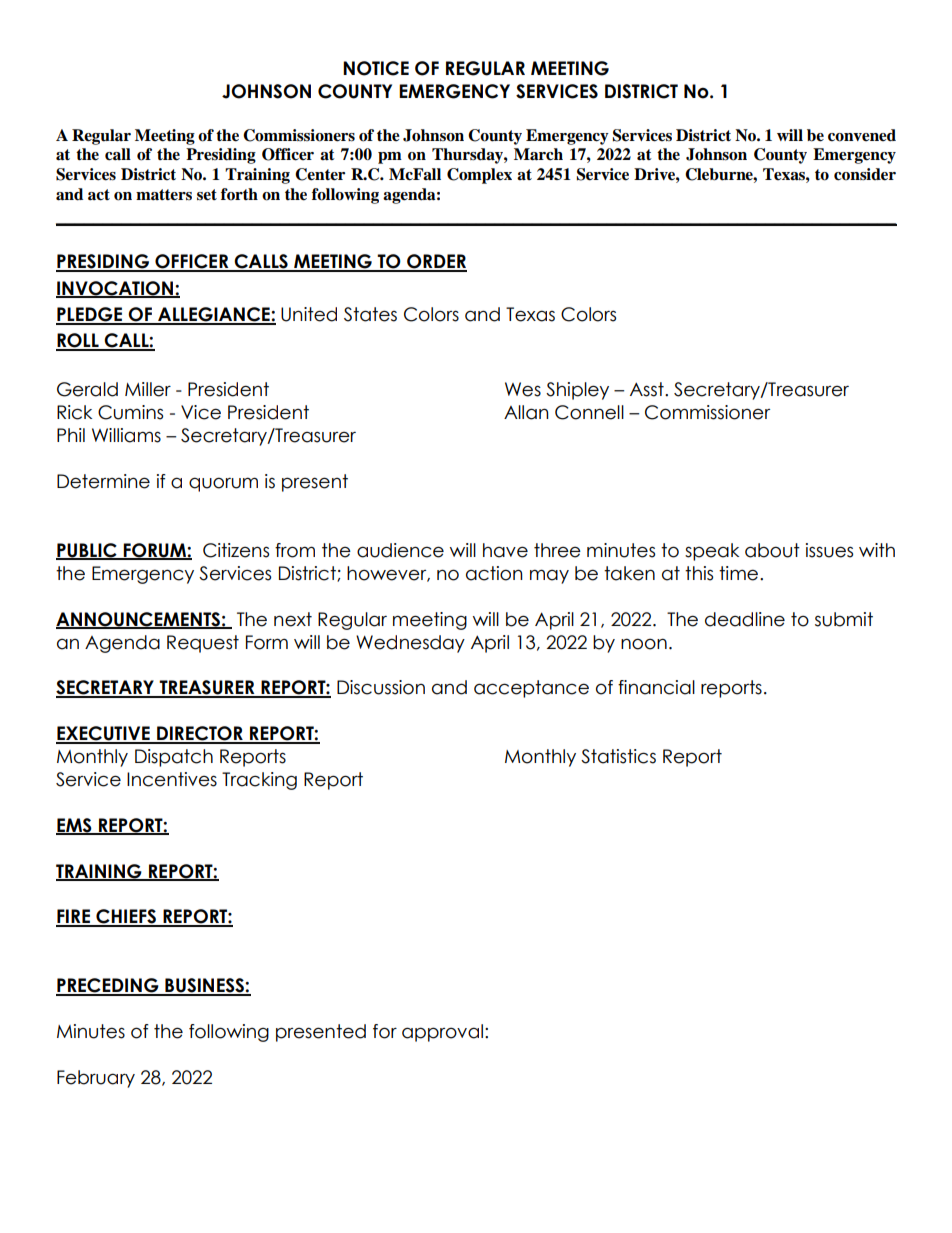 This screenshot has width=952, height=1233. What do you see at coordinates (236, 550) in the screenshot?
I see `Citizens` at bounding box center [236, 550].
